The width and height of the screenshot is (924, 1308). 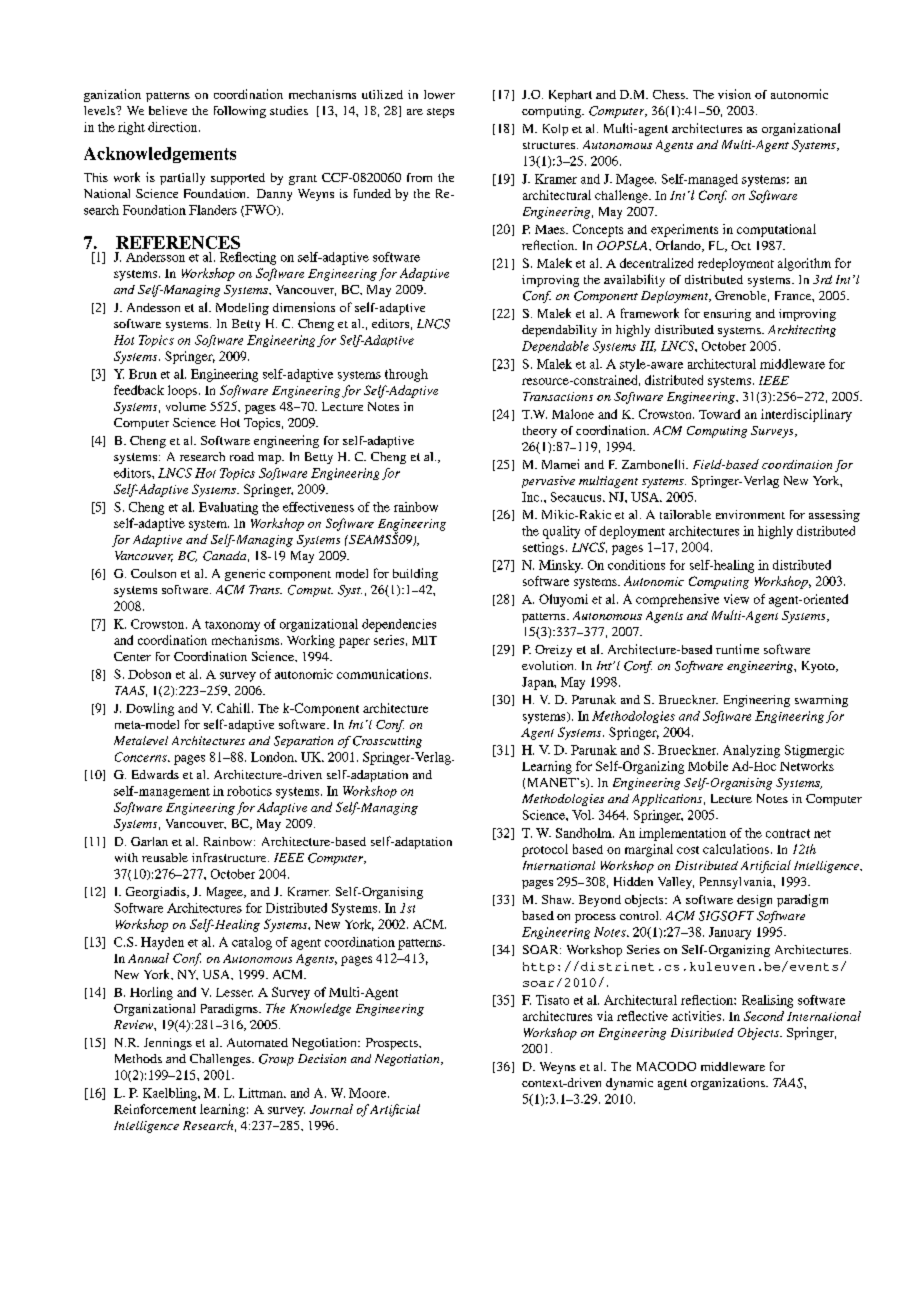 I want to click on steps, so click(x=440, y=113).
